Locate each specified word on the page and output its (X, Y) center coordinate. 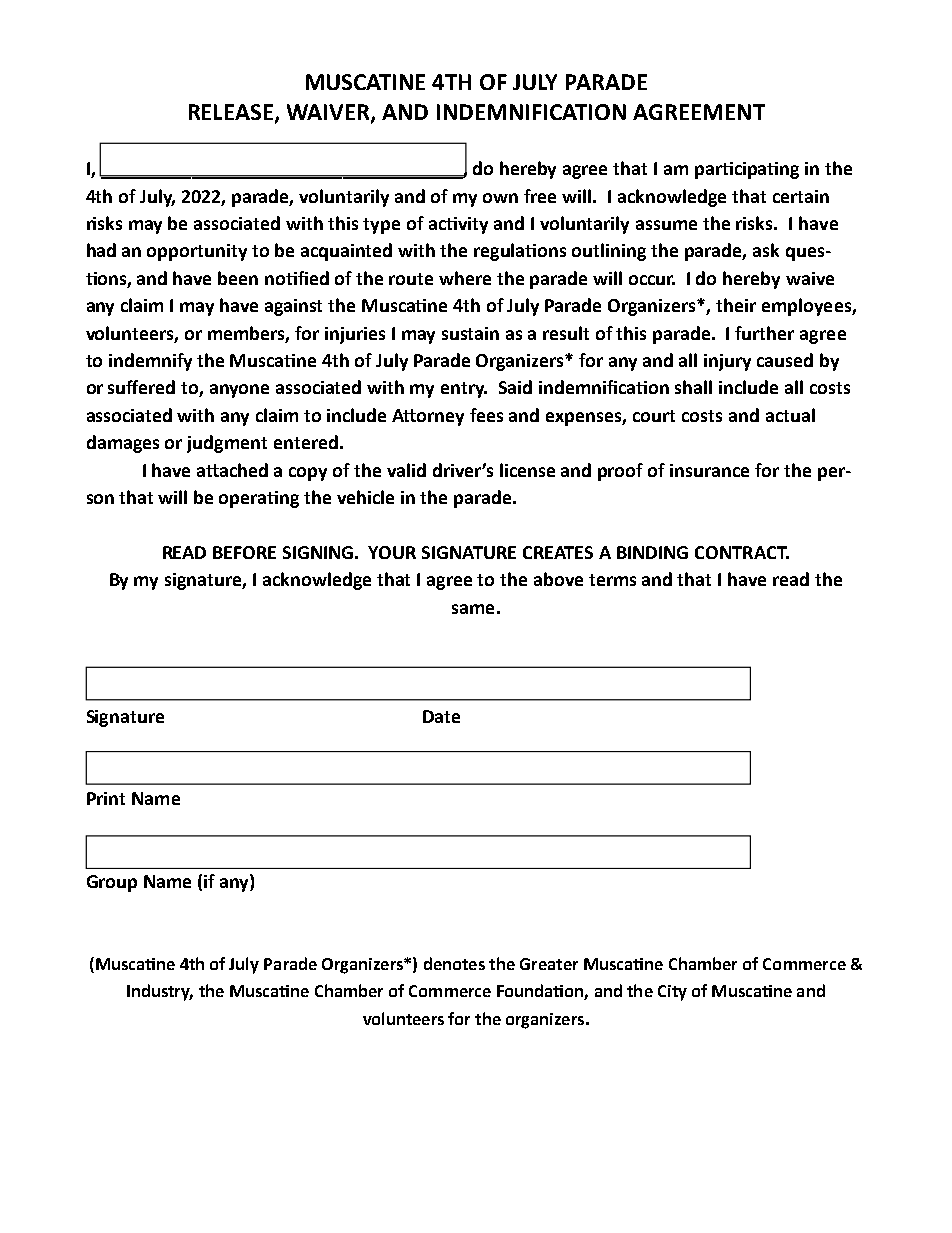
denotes (454, 963)
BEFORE (244, 552)
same (473, 609)
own (500, 198)
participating (747, 170)
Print (106, 798)
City (672, 993)
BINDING (652, 552)
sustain (470, 333)
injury (727, 362)
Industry (160, 992)
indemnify (150, 362)
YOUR (392, 552)
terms (612, 580)
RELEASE (232, 113)
